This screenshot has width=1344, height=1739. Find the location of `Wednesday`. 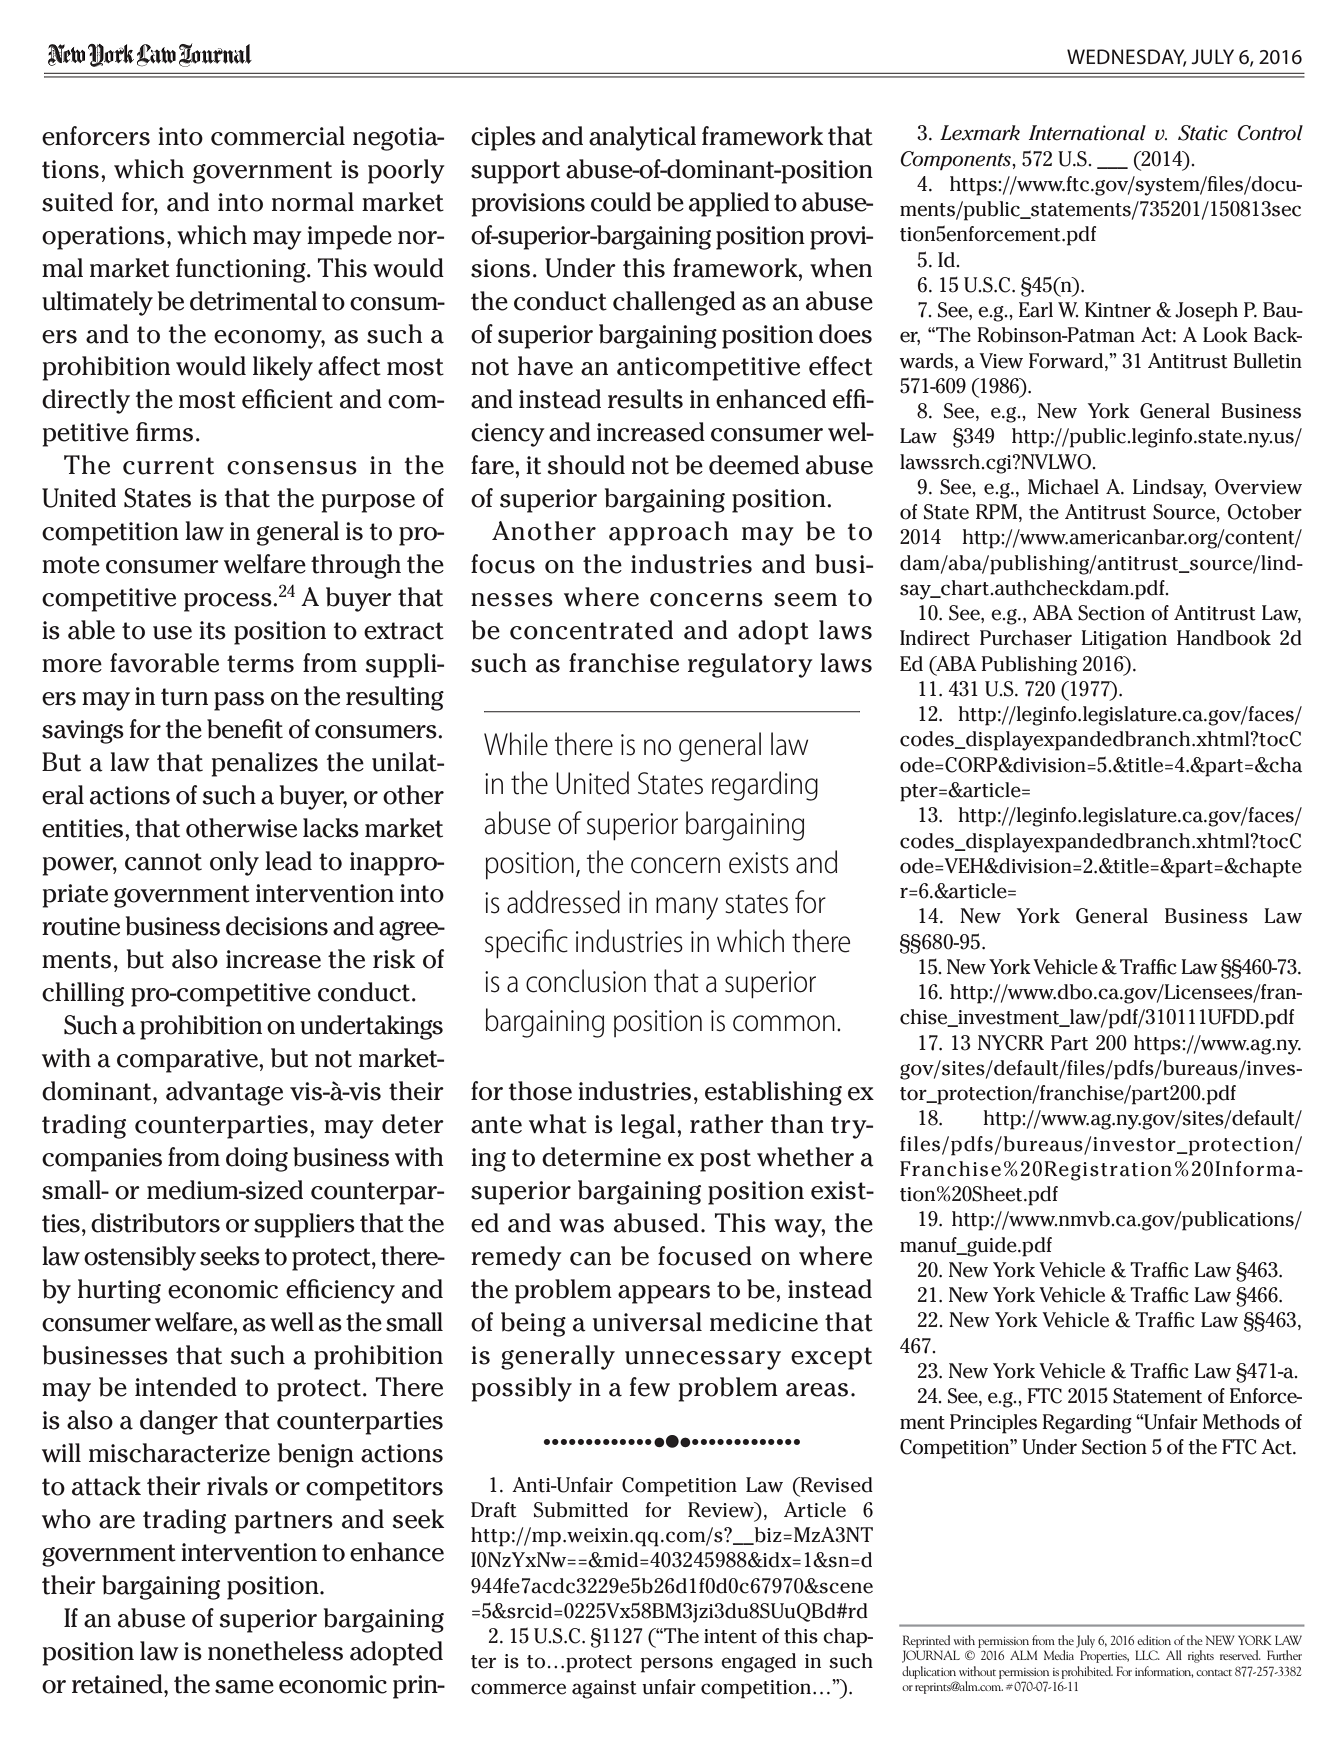

Wednesday is located at coordinates (1127, 58).
